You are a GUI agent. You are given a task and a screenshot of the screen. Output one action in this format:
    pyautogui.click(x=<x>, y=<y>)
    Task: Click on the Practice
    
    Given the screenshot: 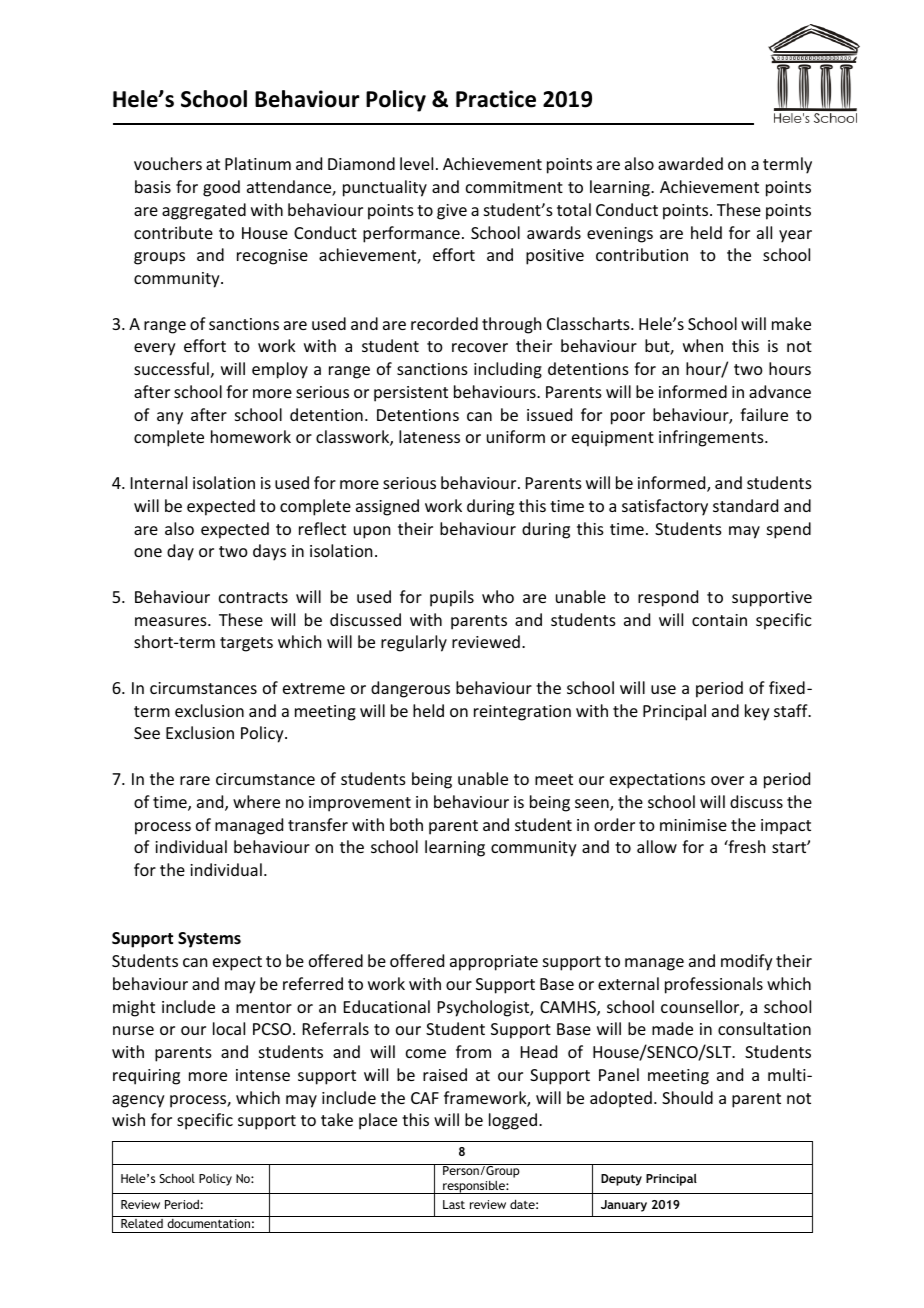 What is the action you would take?
    pyautogui.click(x=496, y=99)
